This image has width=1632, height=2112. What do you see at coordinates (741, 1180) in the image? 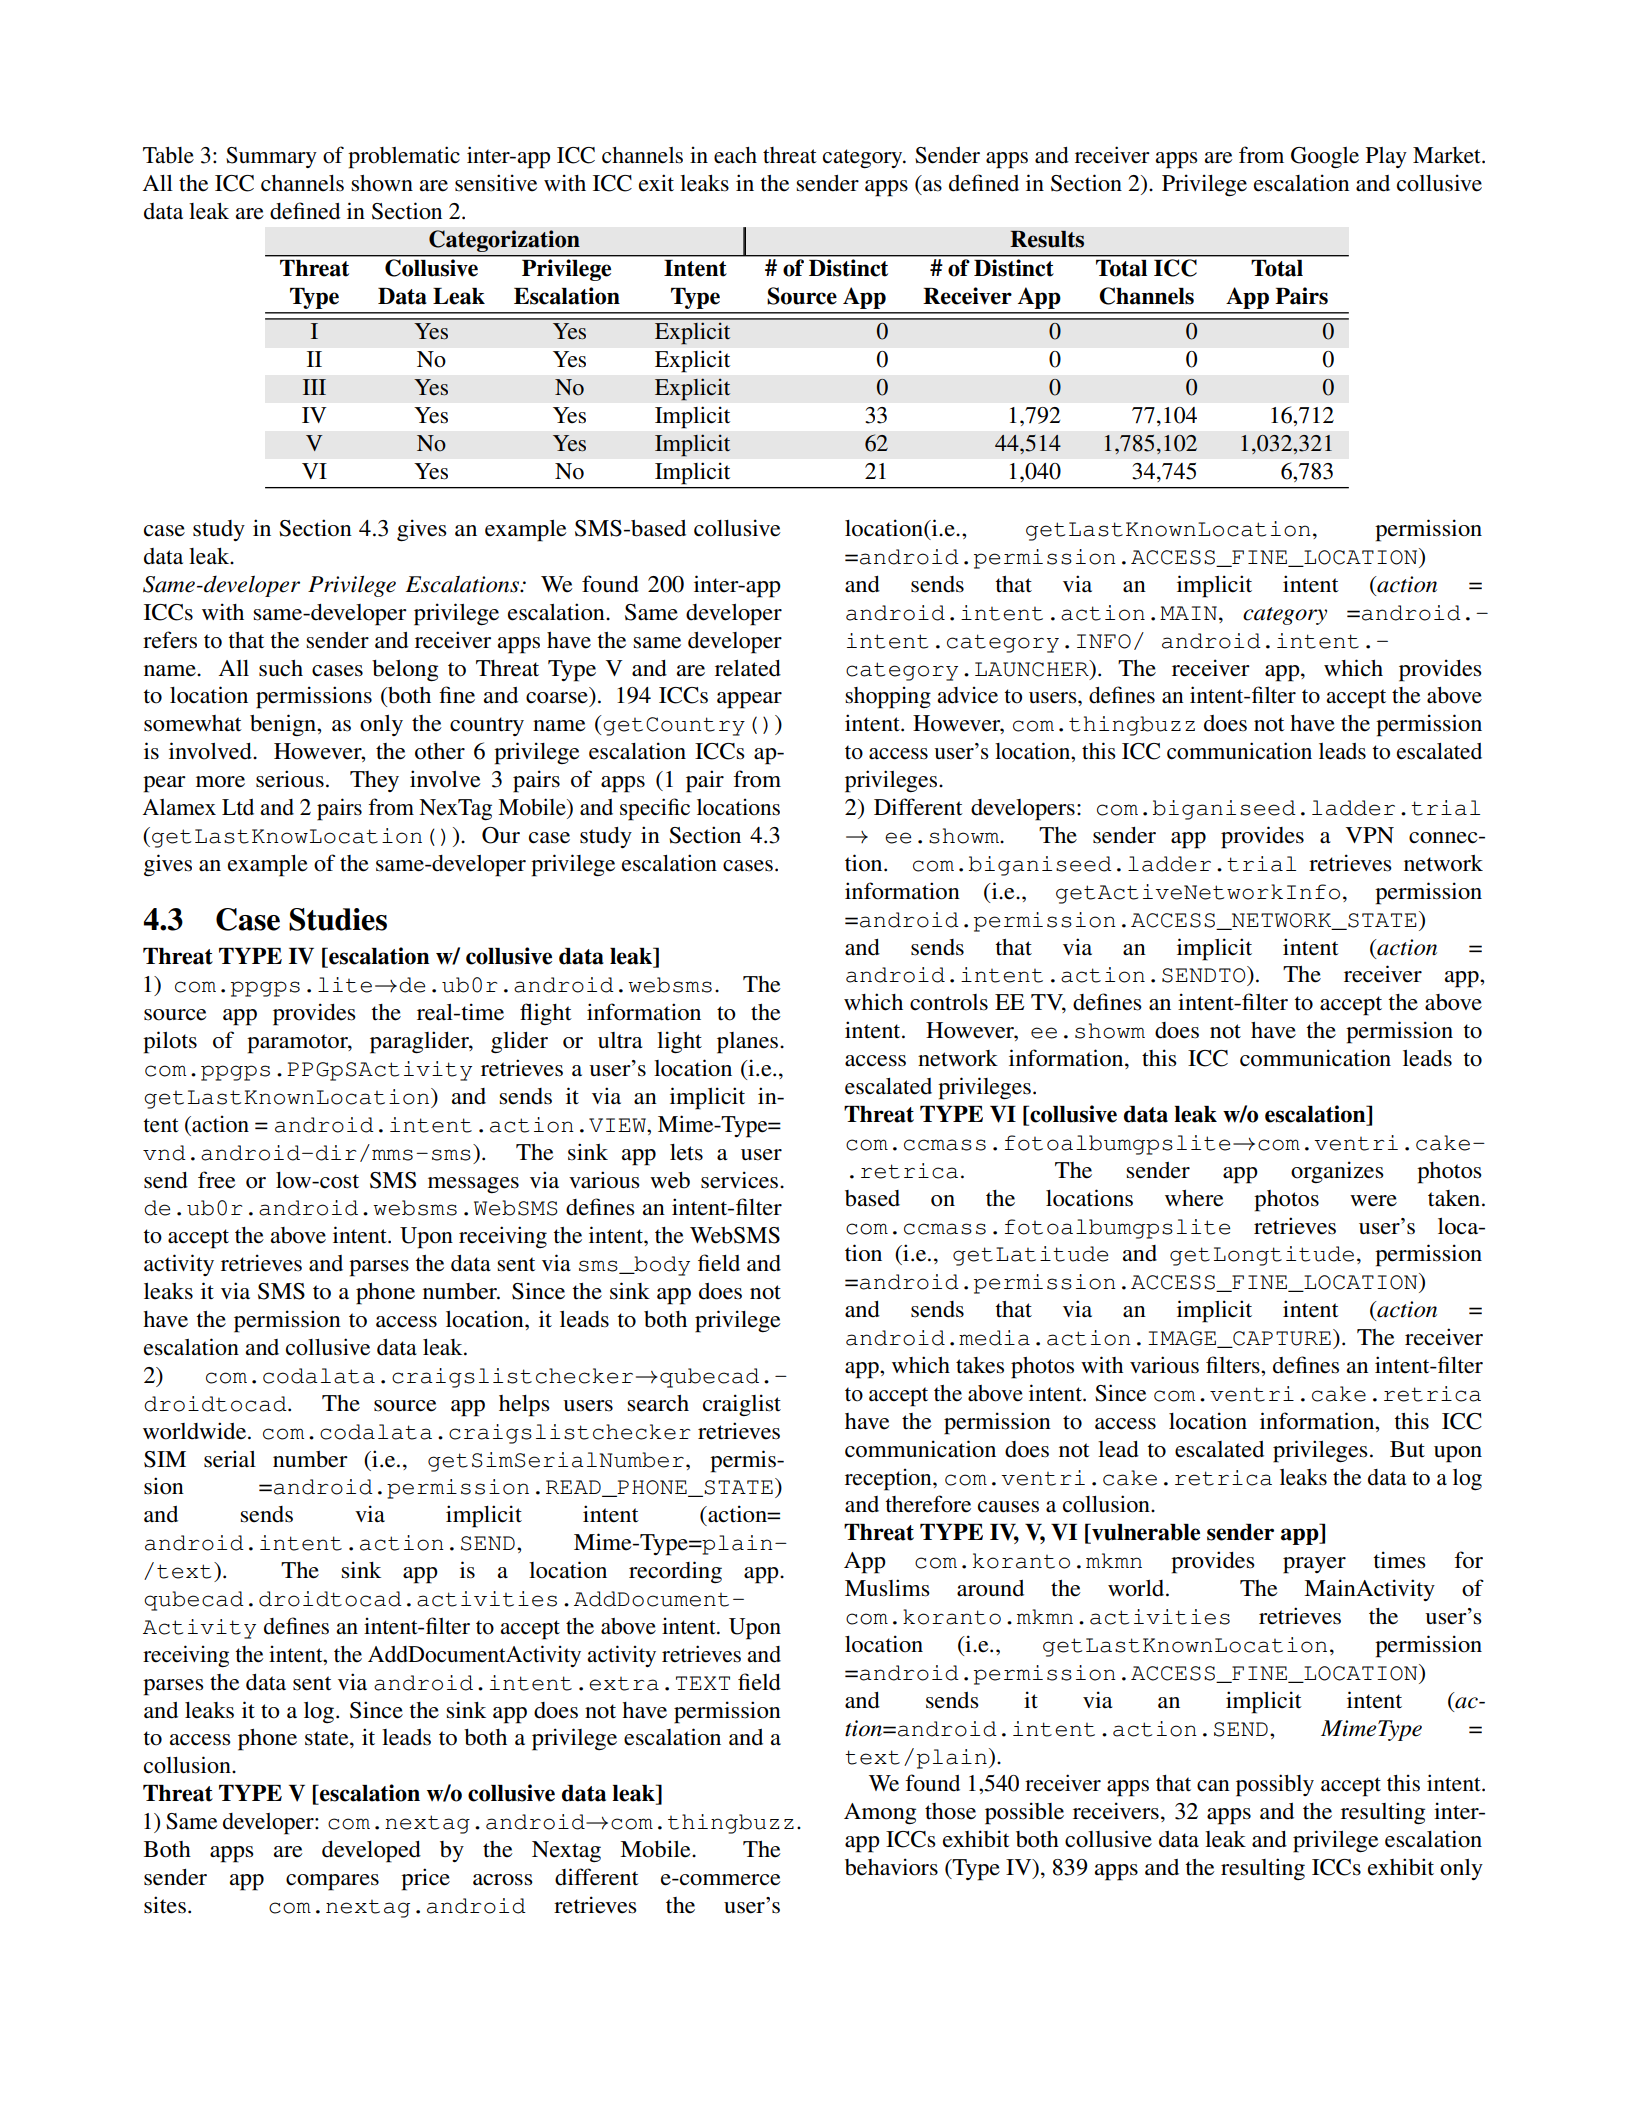
I see `services` at bounding box center [741, 1180].
